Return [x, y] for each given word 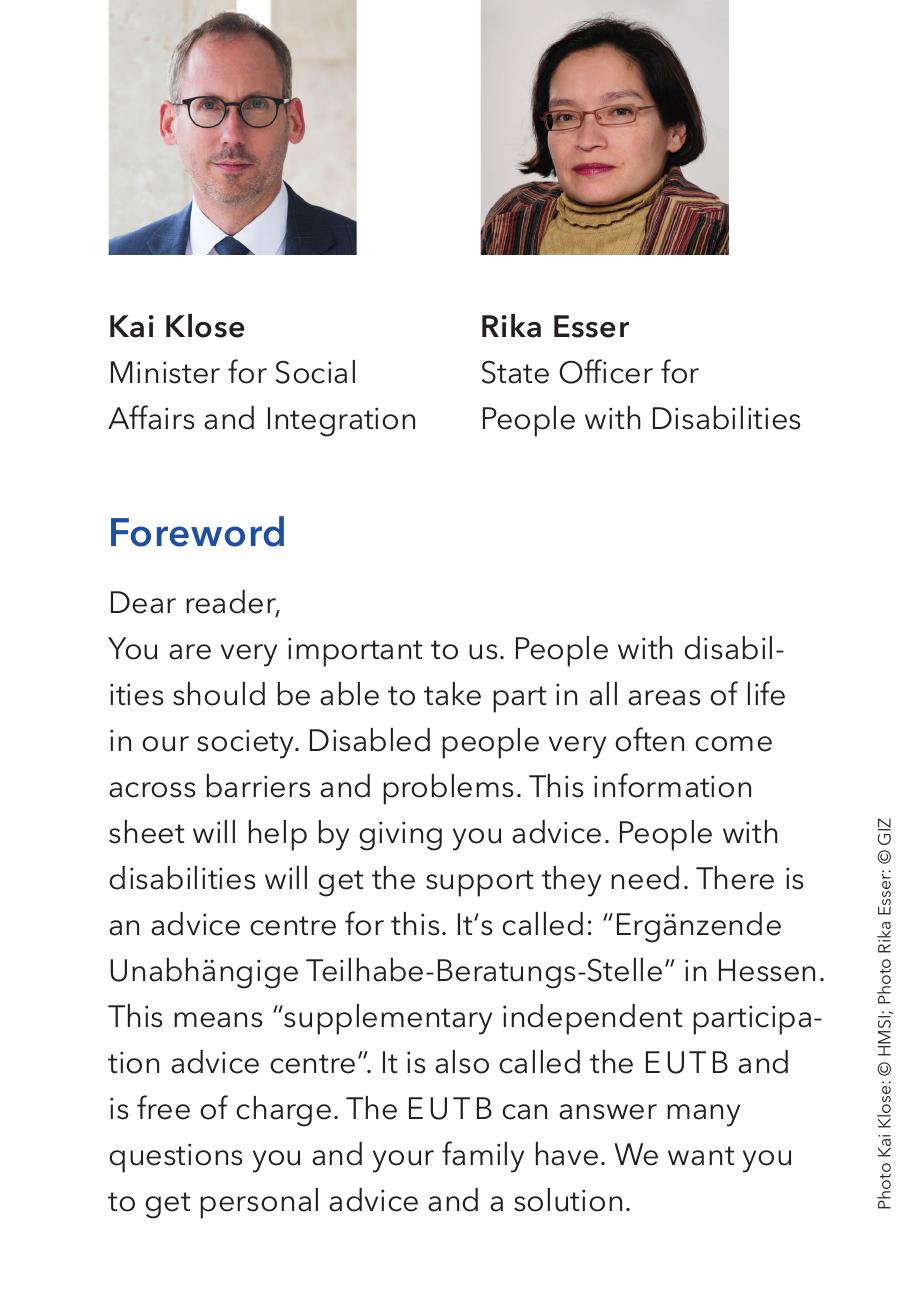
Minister [165, 372]
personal [259, 1203]
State [515, 372]
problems [448, 789]
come [733, 744]
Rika [511, 326]
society [246, 744]
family [483, 1157]
